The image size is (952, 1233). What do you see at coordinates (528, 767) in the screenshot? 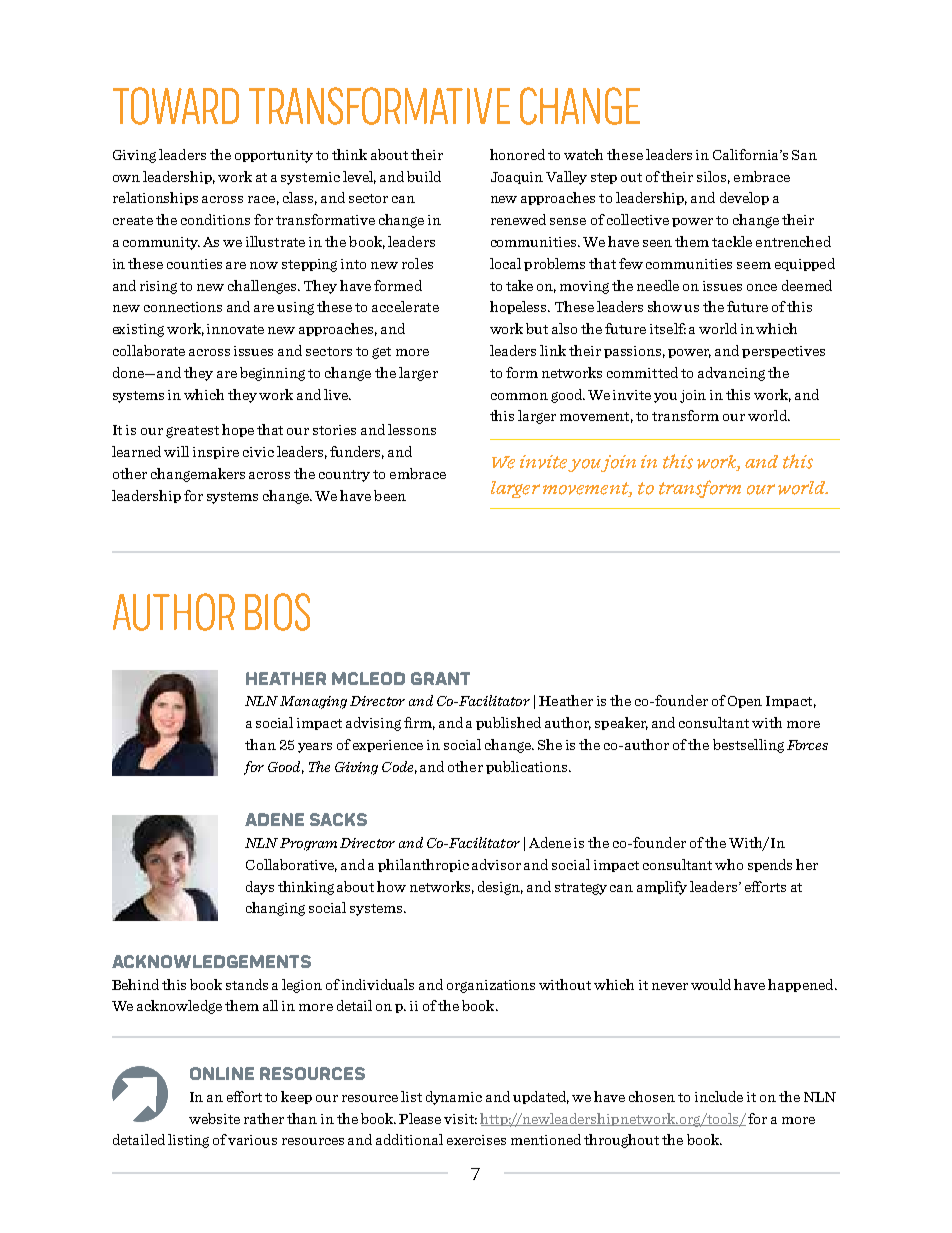
I see `publications` at bounding box center [528, 767].
